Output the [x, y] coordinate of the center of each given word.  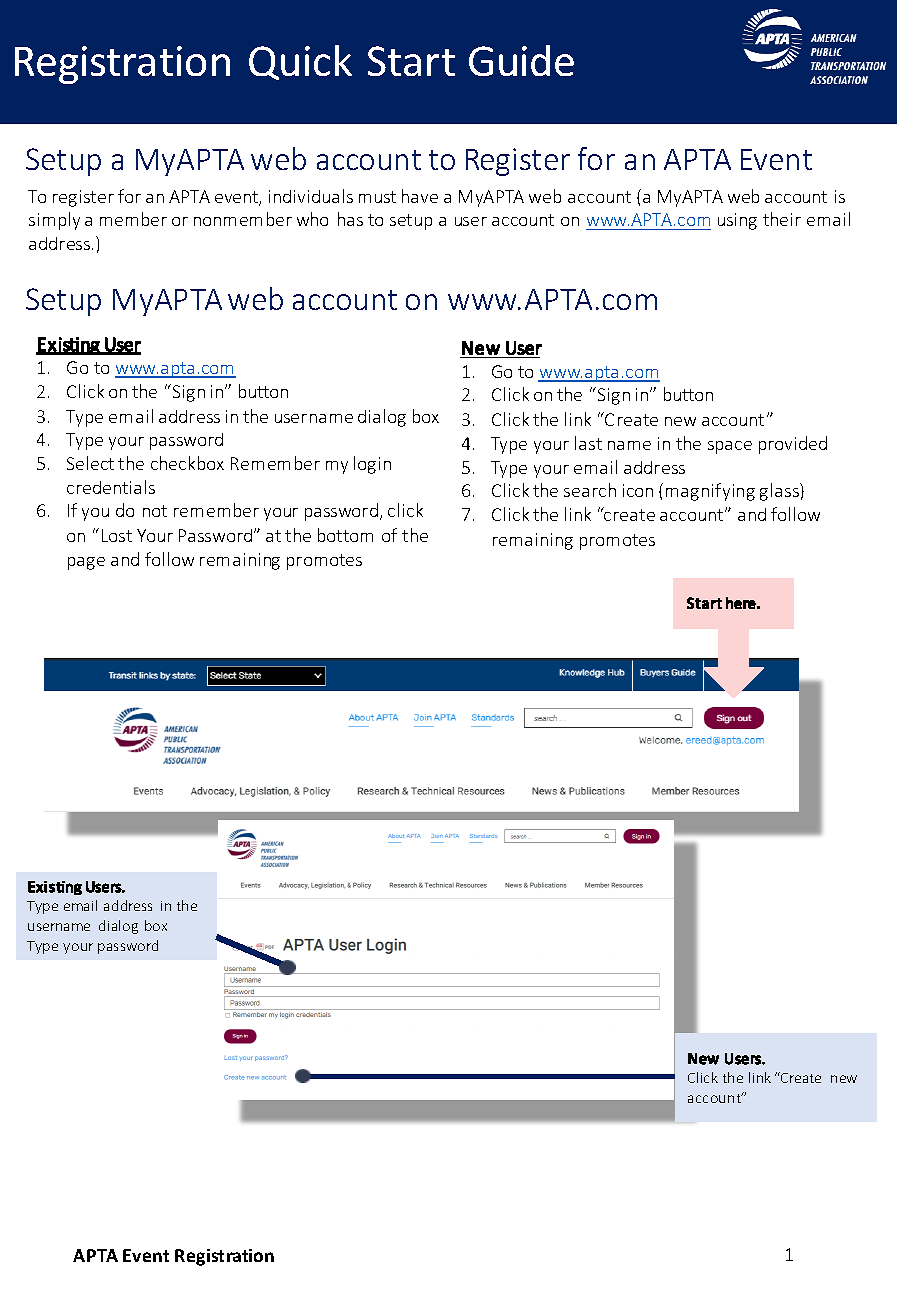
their [782, 219]
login [372, 465]
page [86, 563]
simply [54, 221]
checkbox [187, 463]
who [312, 219]
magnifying [710, 492]
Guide [521, 60]
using [737, 221]
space [730, 447]
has [350, 219]
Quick [300, 62]
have [420, 196]
